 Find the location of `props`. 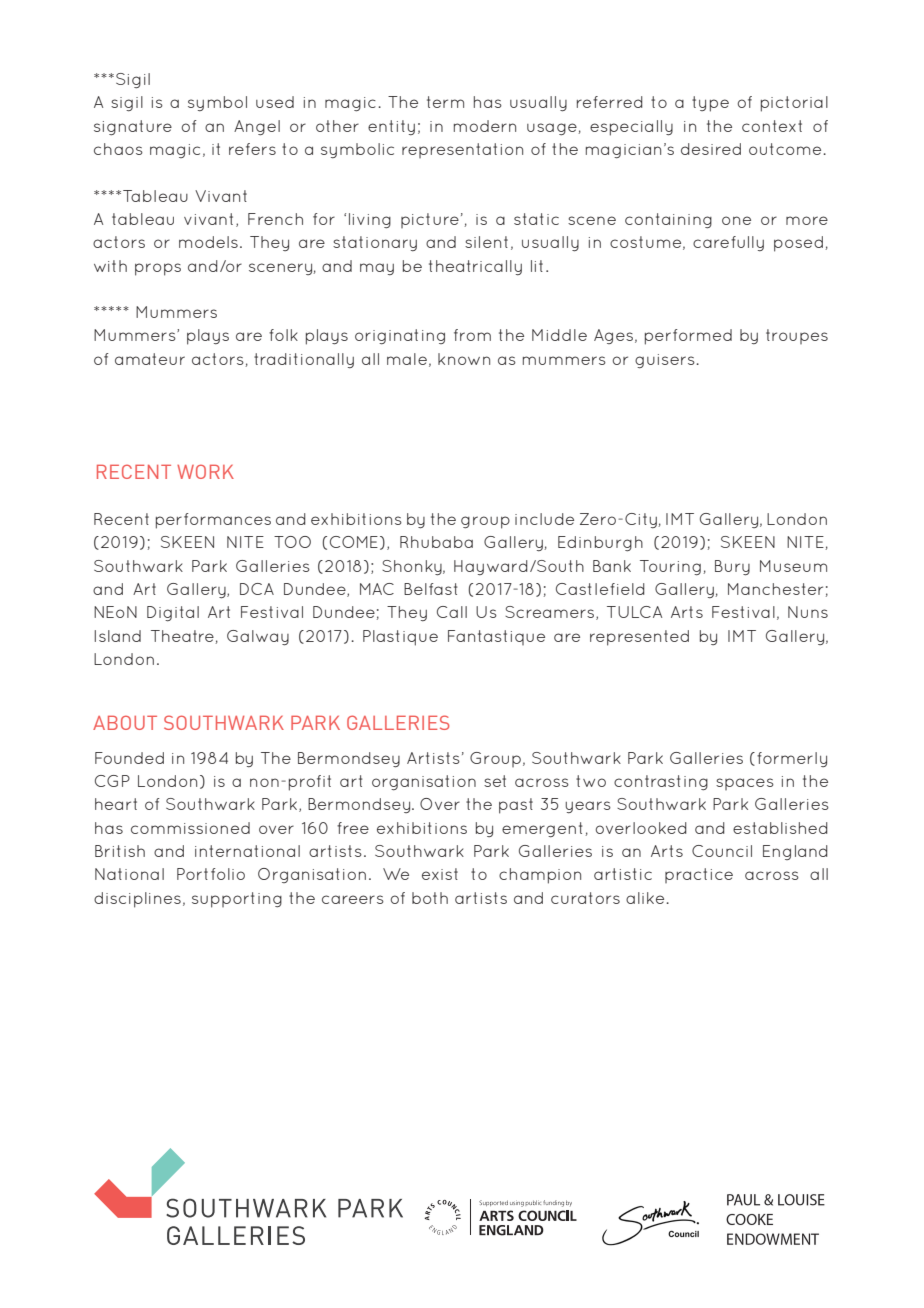

props is located at coordinates (158, 269).
